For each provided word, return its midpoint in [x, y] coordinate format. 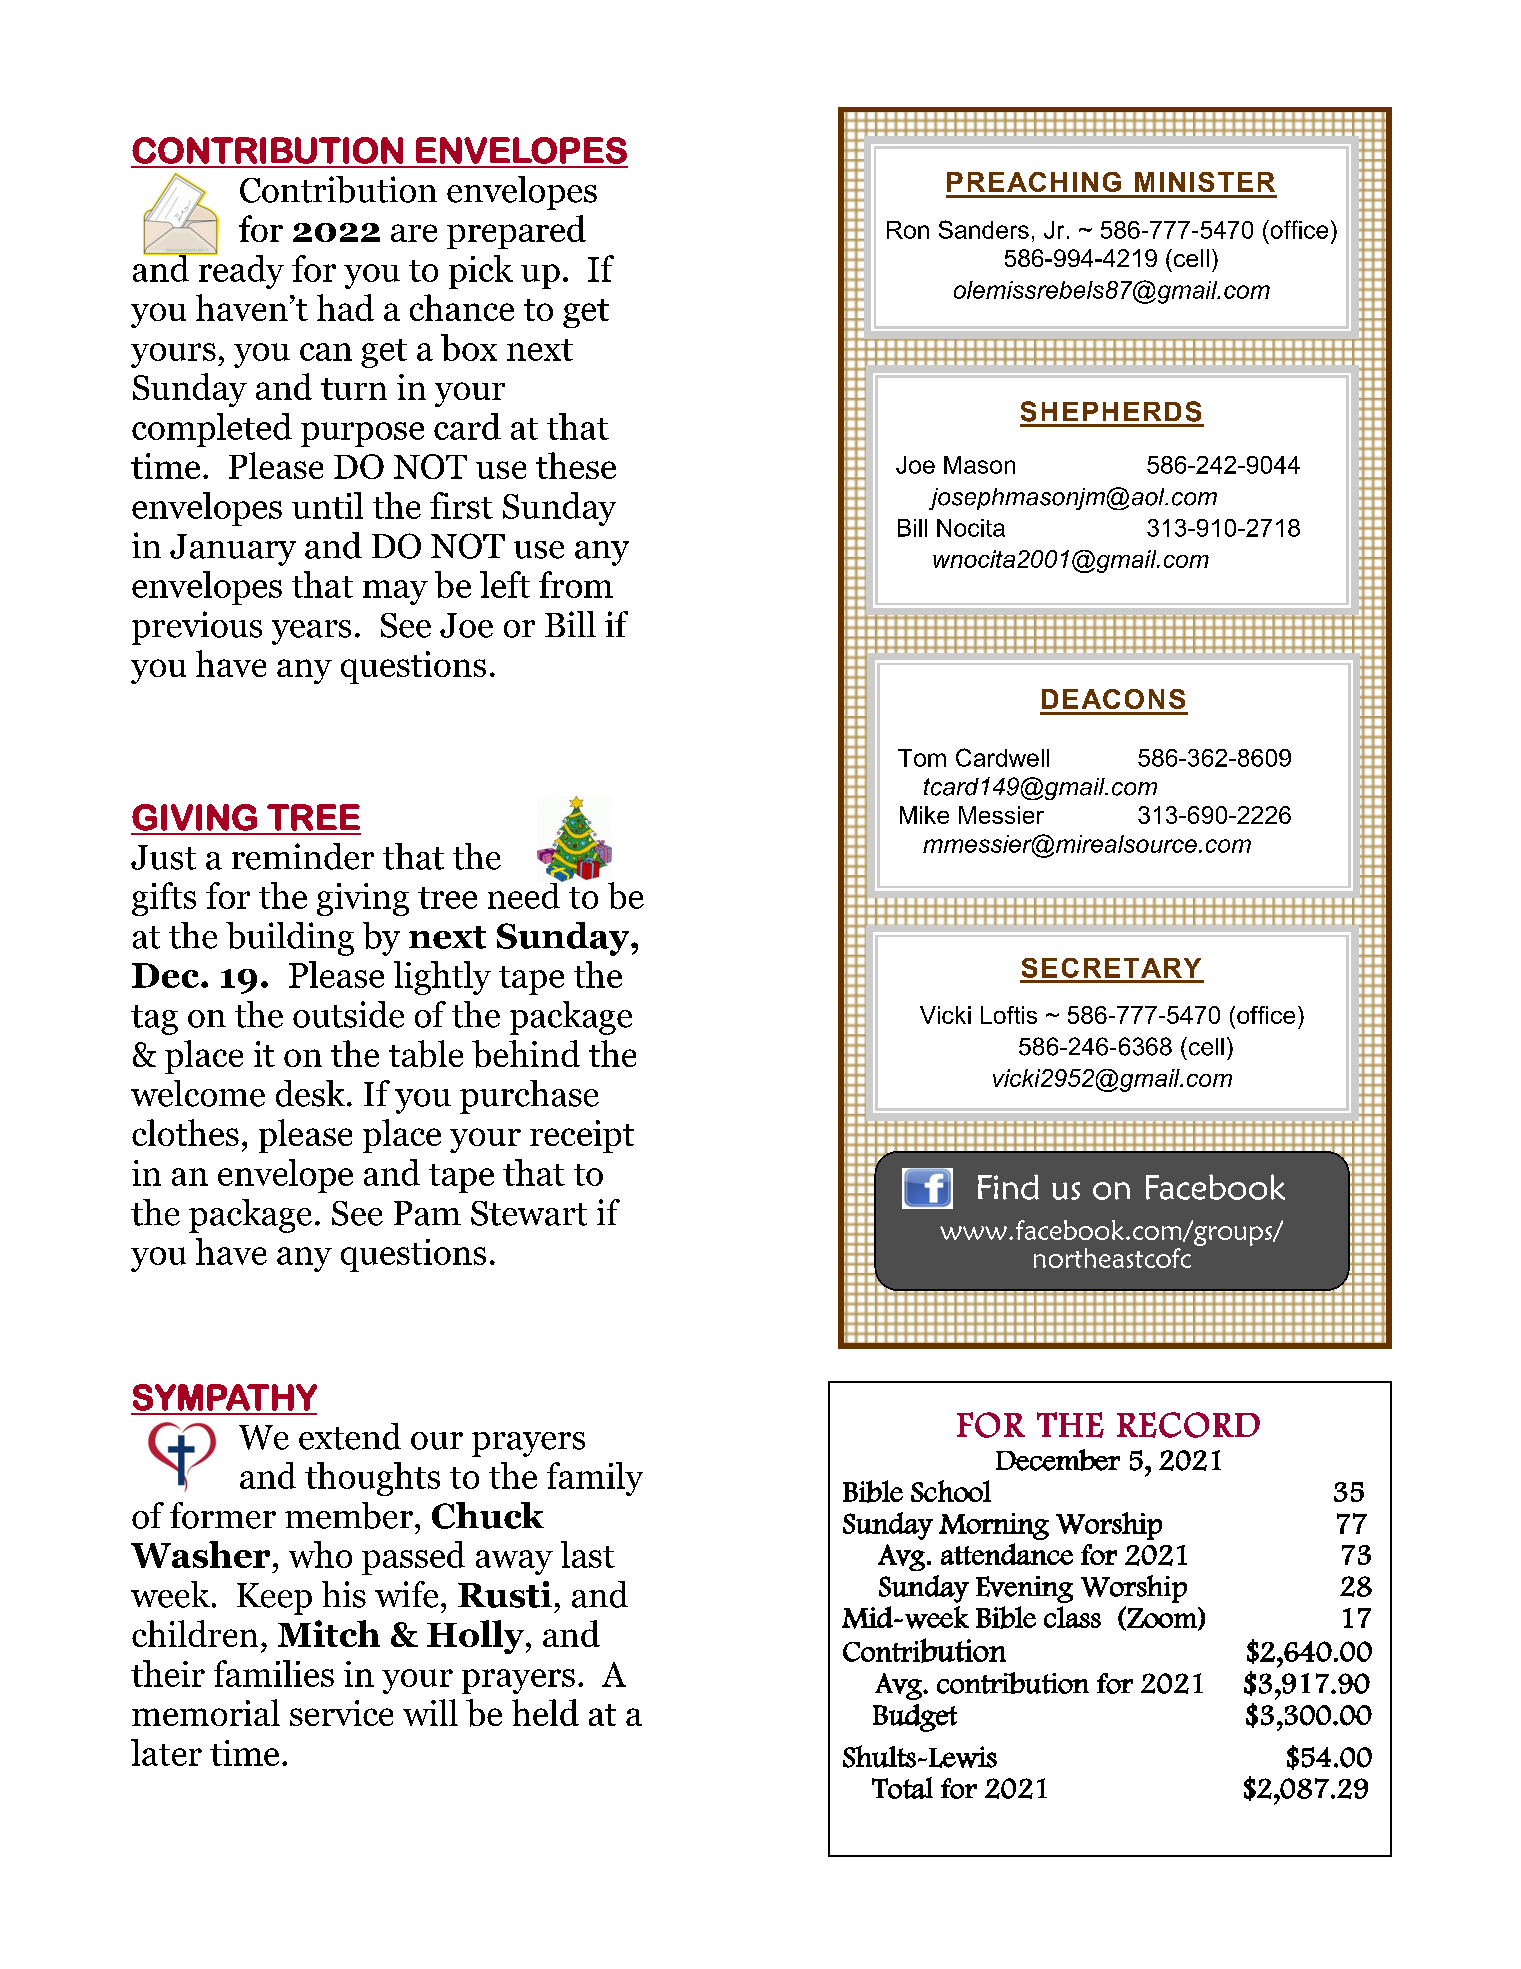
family [595, 1479]
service [341, 1713]
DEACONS [1113, 699]
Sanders [984, 229]
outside [348, 1014]
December [1058, 1460]
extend [350, 1436]
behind [526, 1054]
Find [1008, 1187]
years [311, 632]
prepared [516, 232]
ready [240, 271]
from [576, 584]
